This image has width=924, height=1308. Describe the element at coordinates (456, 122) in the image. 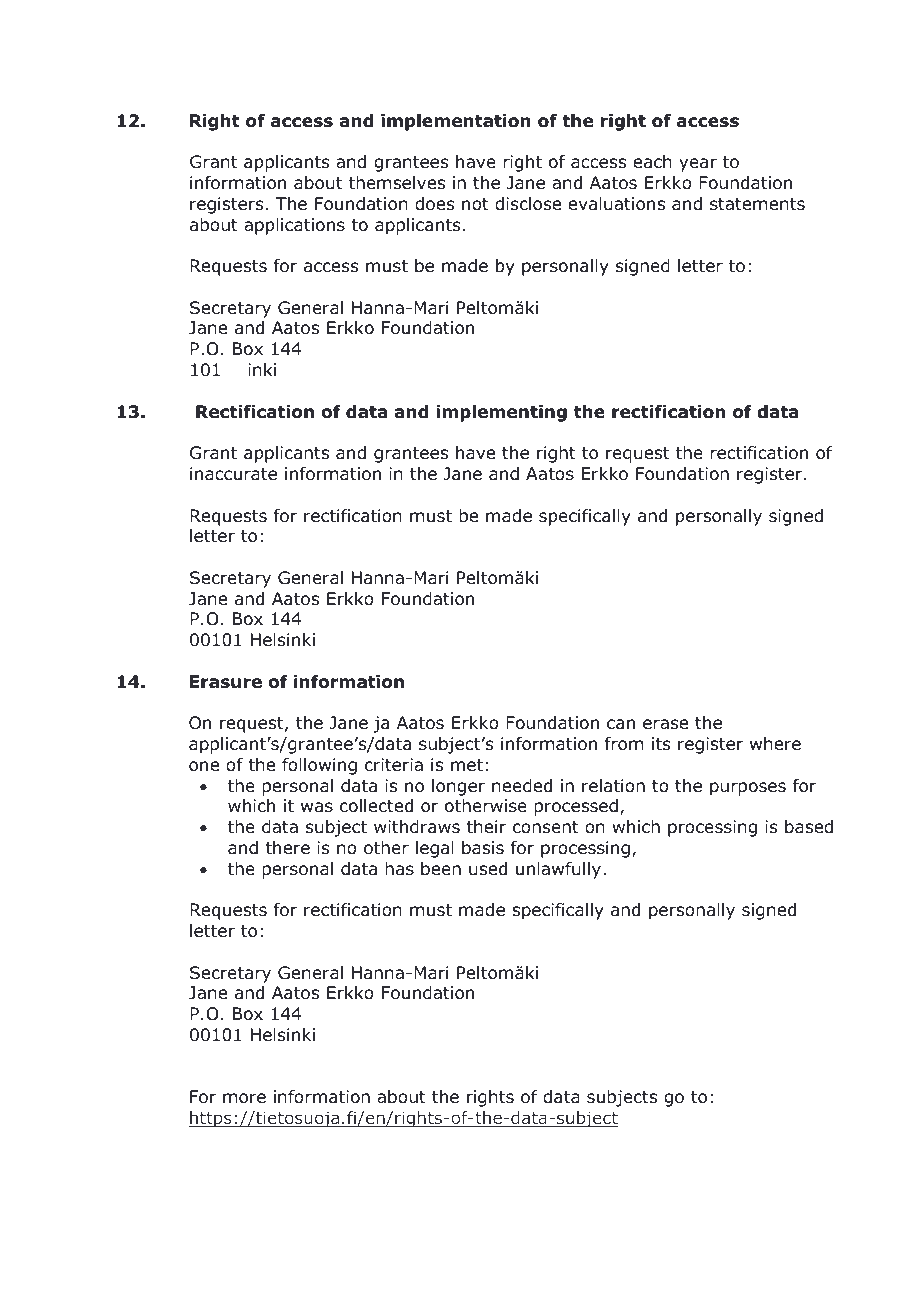

I see `implementation` at that location.
